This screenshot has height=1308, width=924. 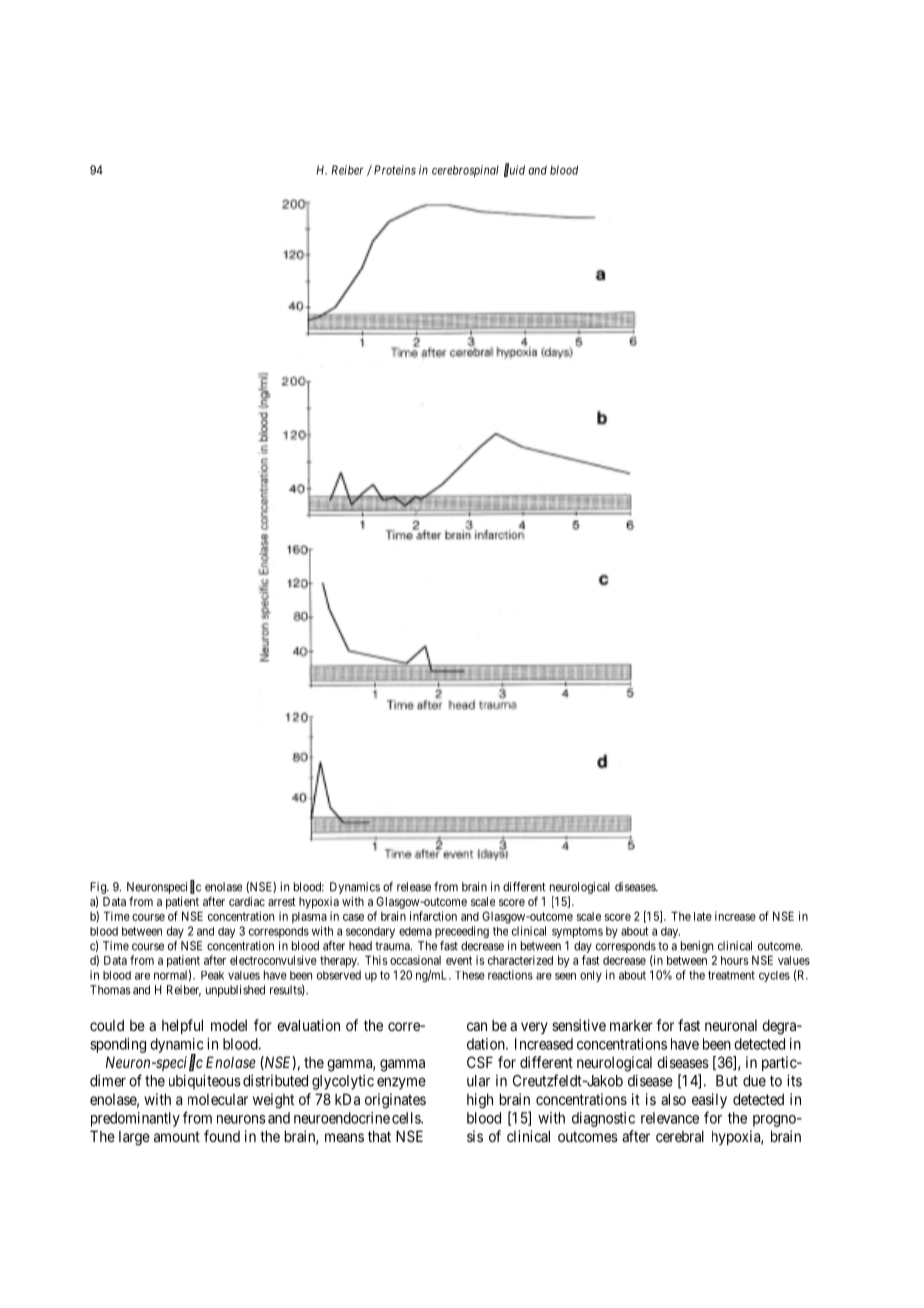 I want to click on preceeding, so click(x=462, y=932).
